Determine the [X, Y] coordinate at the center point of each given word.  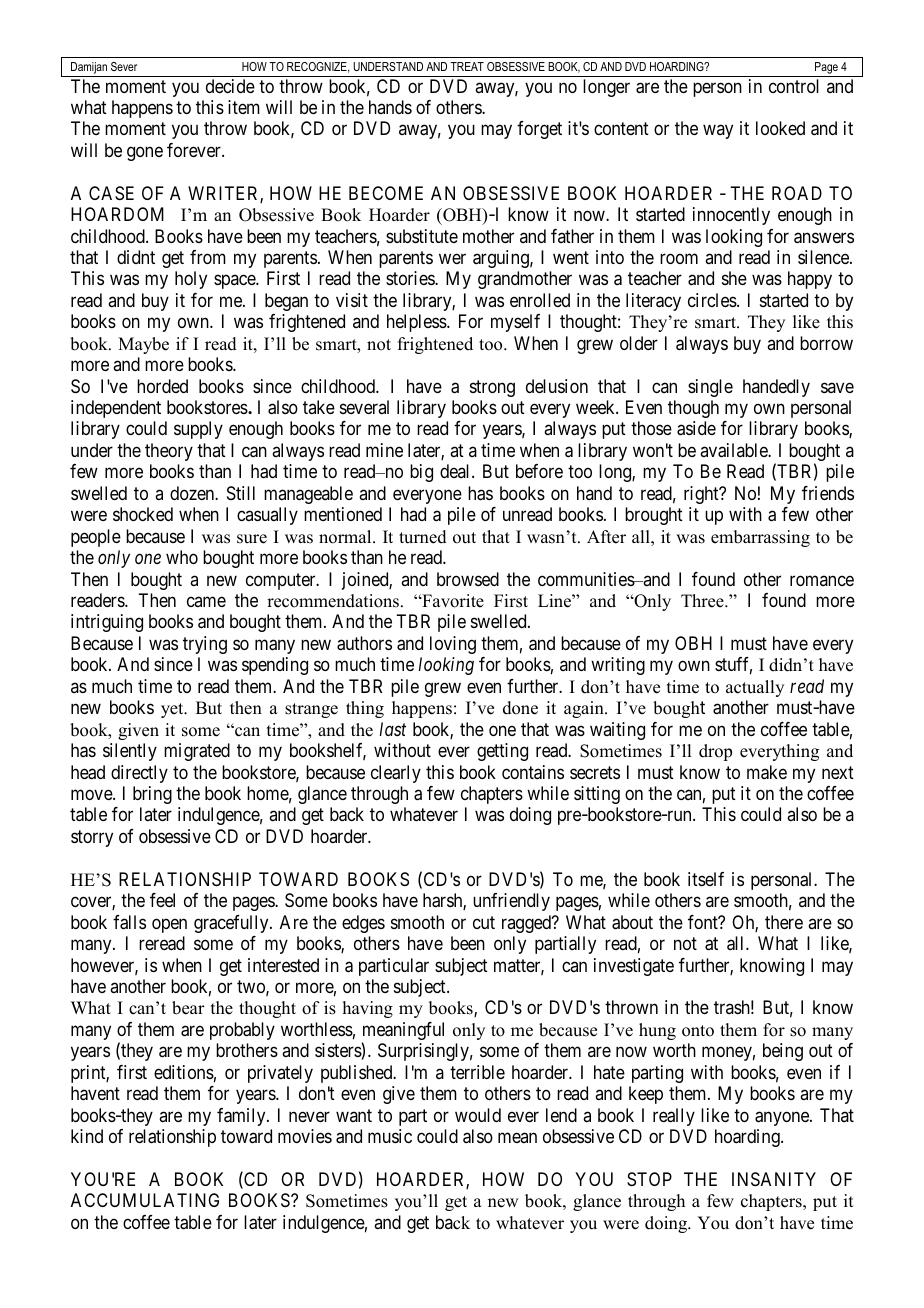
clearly [396, 774]
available [734, 450]
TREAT [467, 66]
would [478, 1115]
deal [456, 471]
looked [780, 128]
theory [169, 452]
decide [230, 86]
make [767, 772]
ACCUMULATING [145, 1200]
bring [152, 795]
